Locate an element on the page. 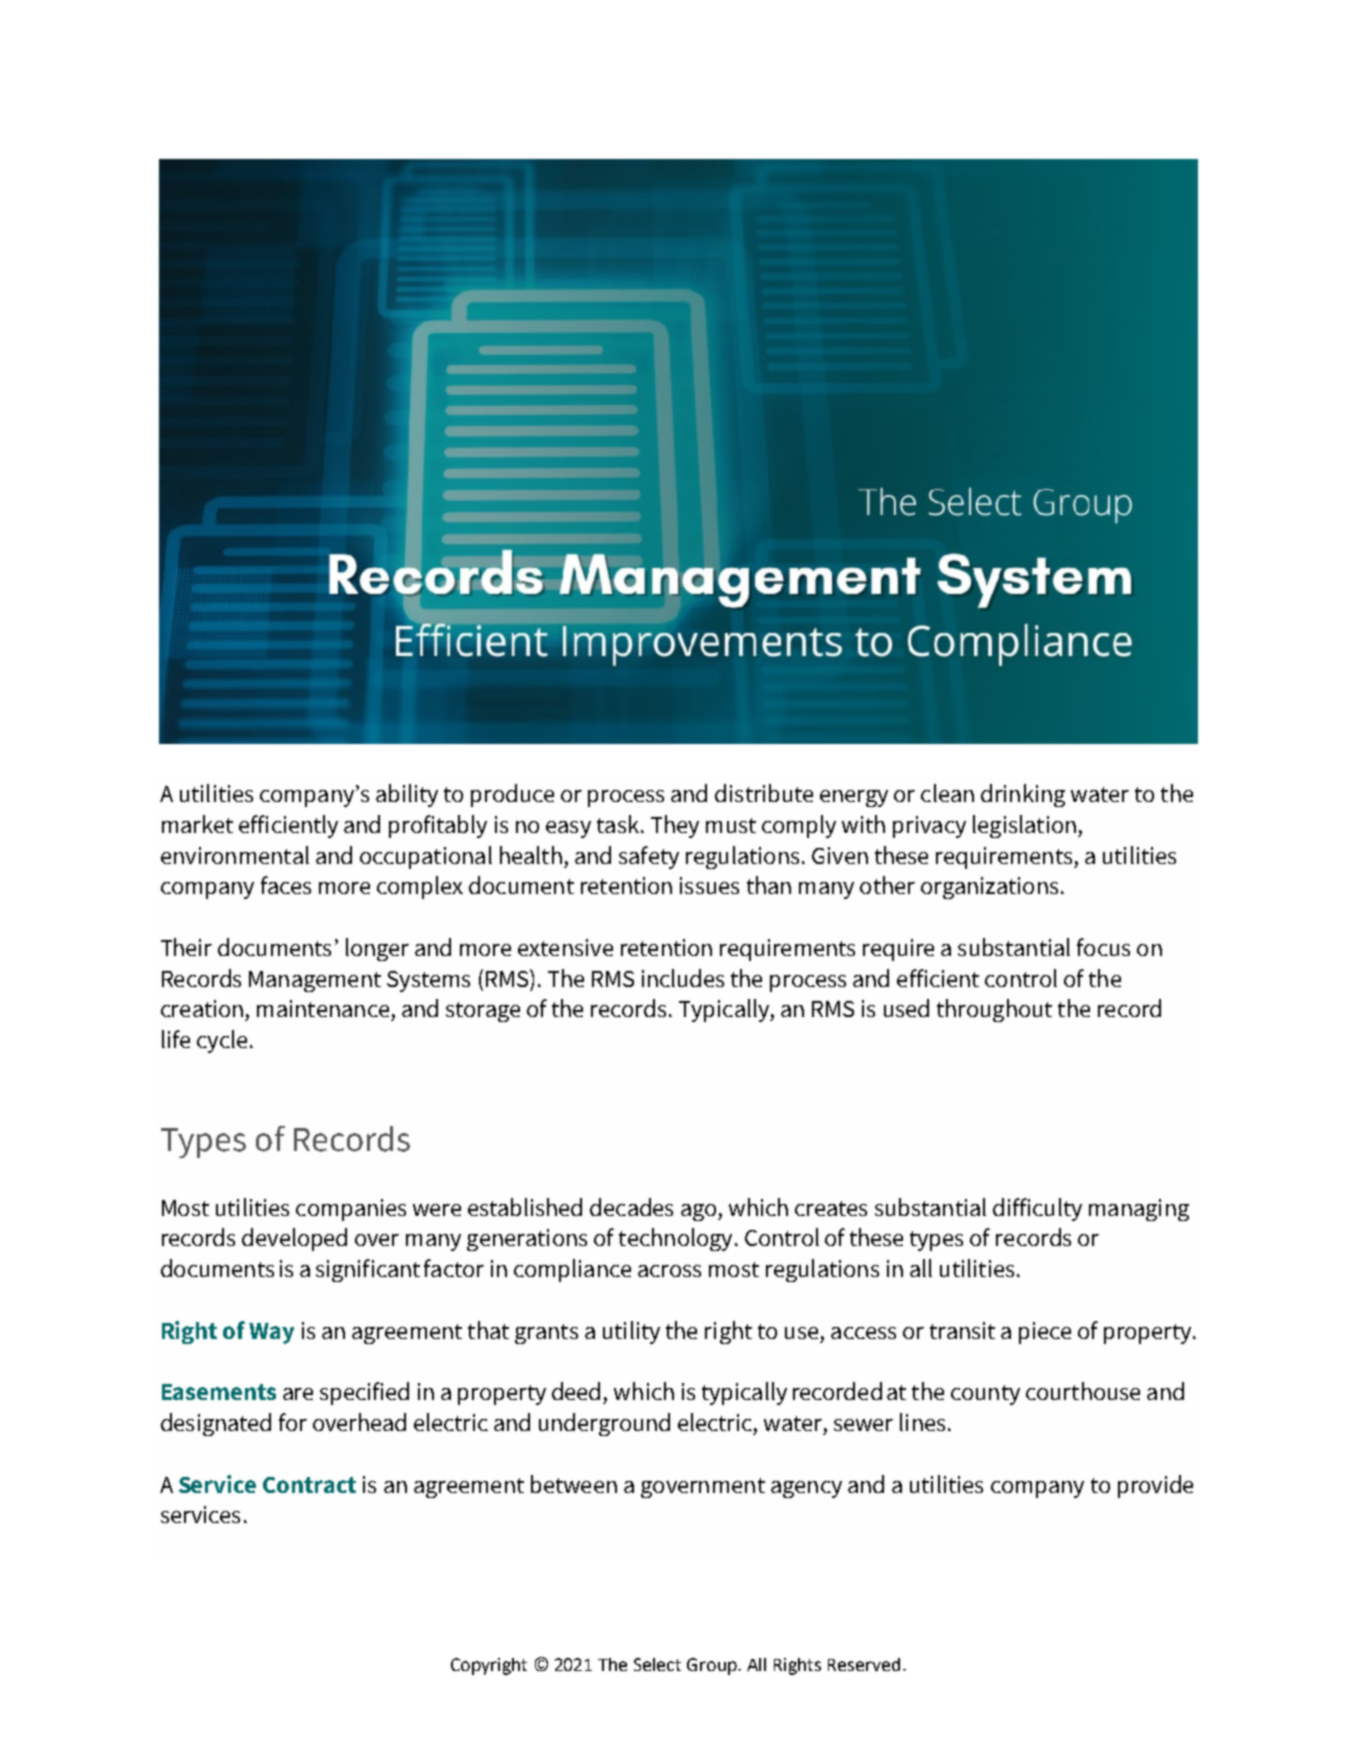 This page has width=1357, height=1756. underground is located at coordinates (604, 1424).
